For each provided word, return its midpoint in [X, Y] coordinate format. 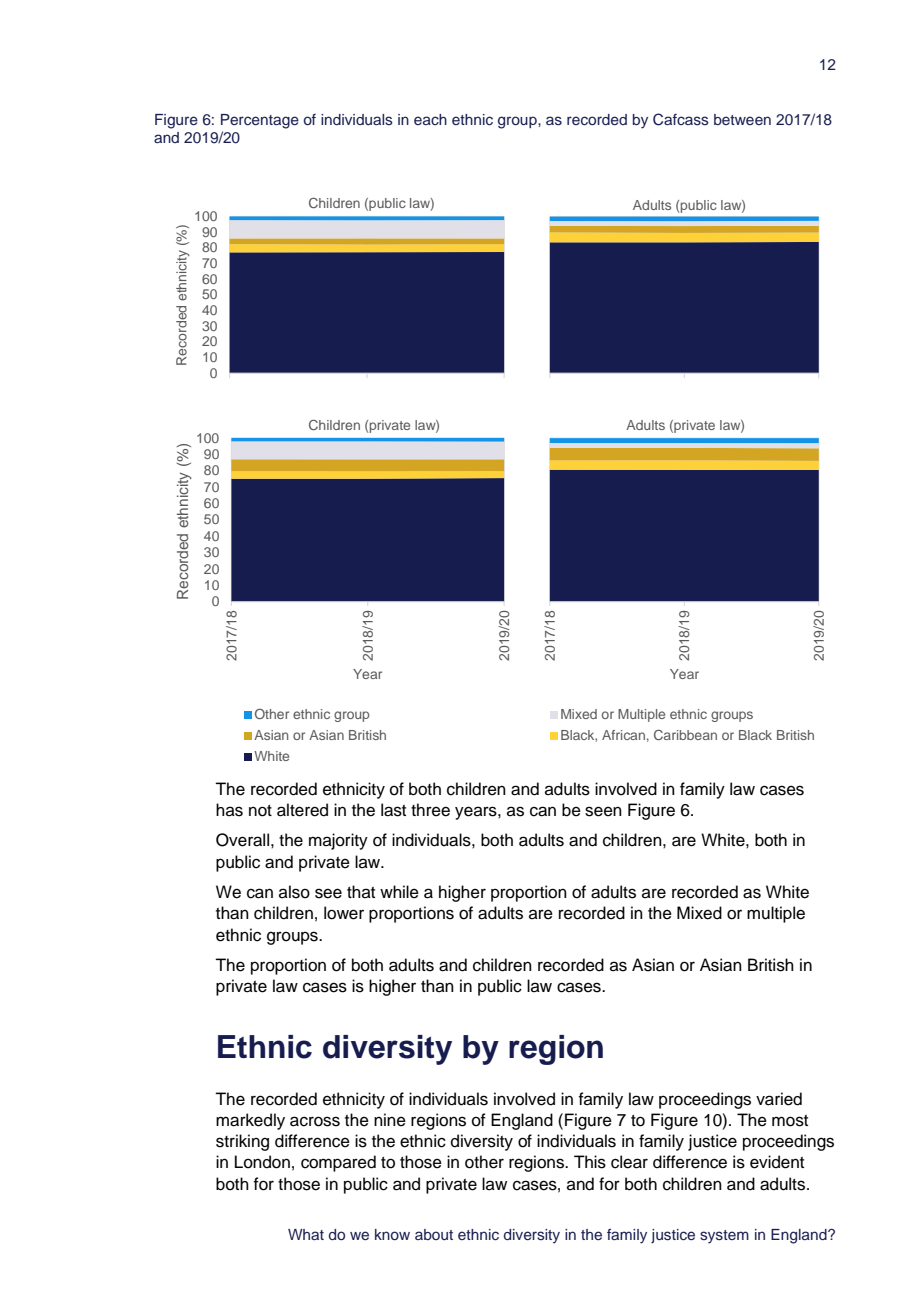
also [294, 892]
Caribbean [685, 735]
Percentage [260, 121]
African [623, 735]
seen [603, 811]
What [306, 1234]
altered [302, 810]
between [742, 119]
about [434, 1234]
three [430, 810]
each [430, 119]
